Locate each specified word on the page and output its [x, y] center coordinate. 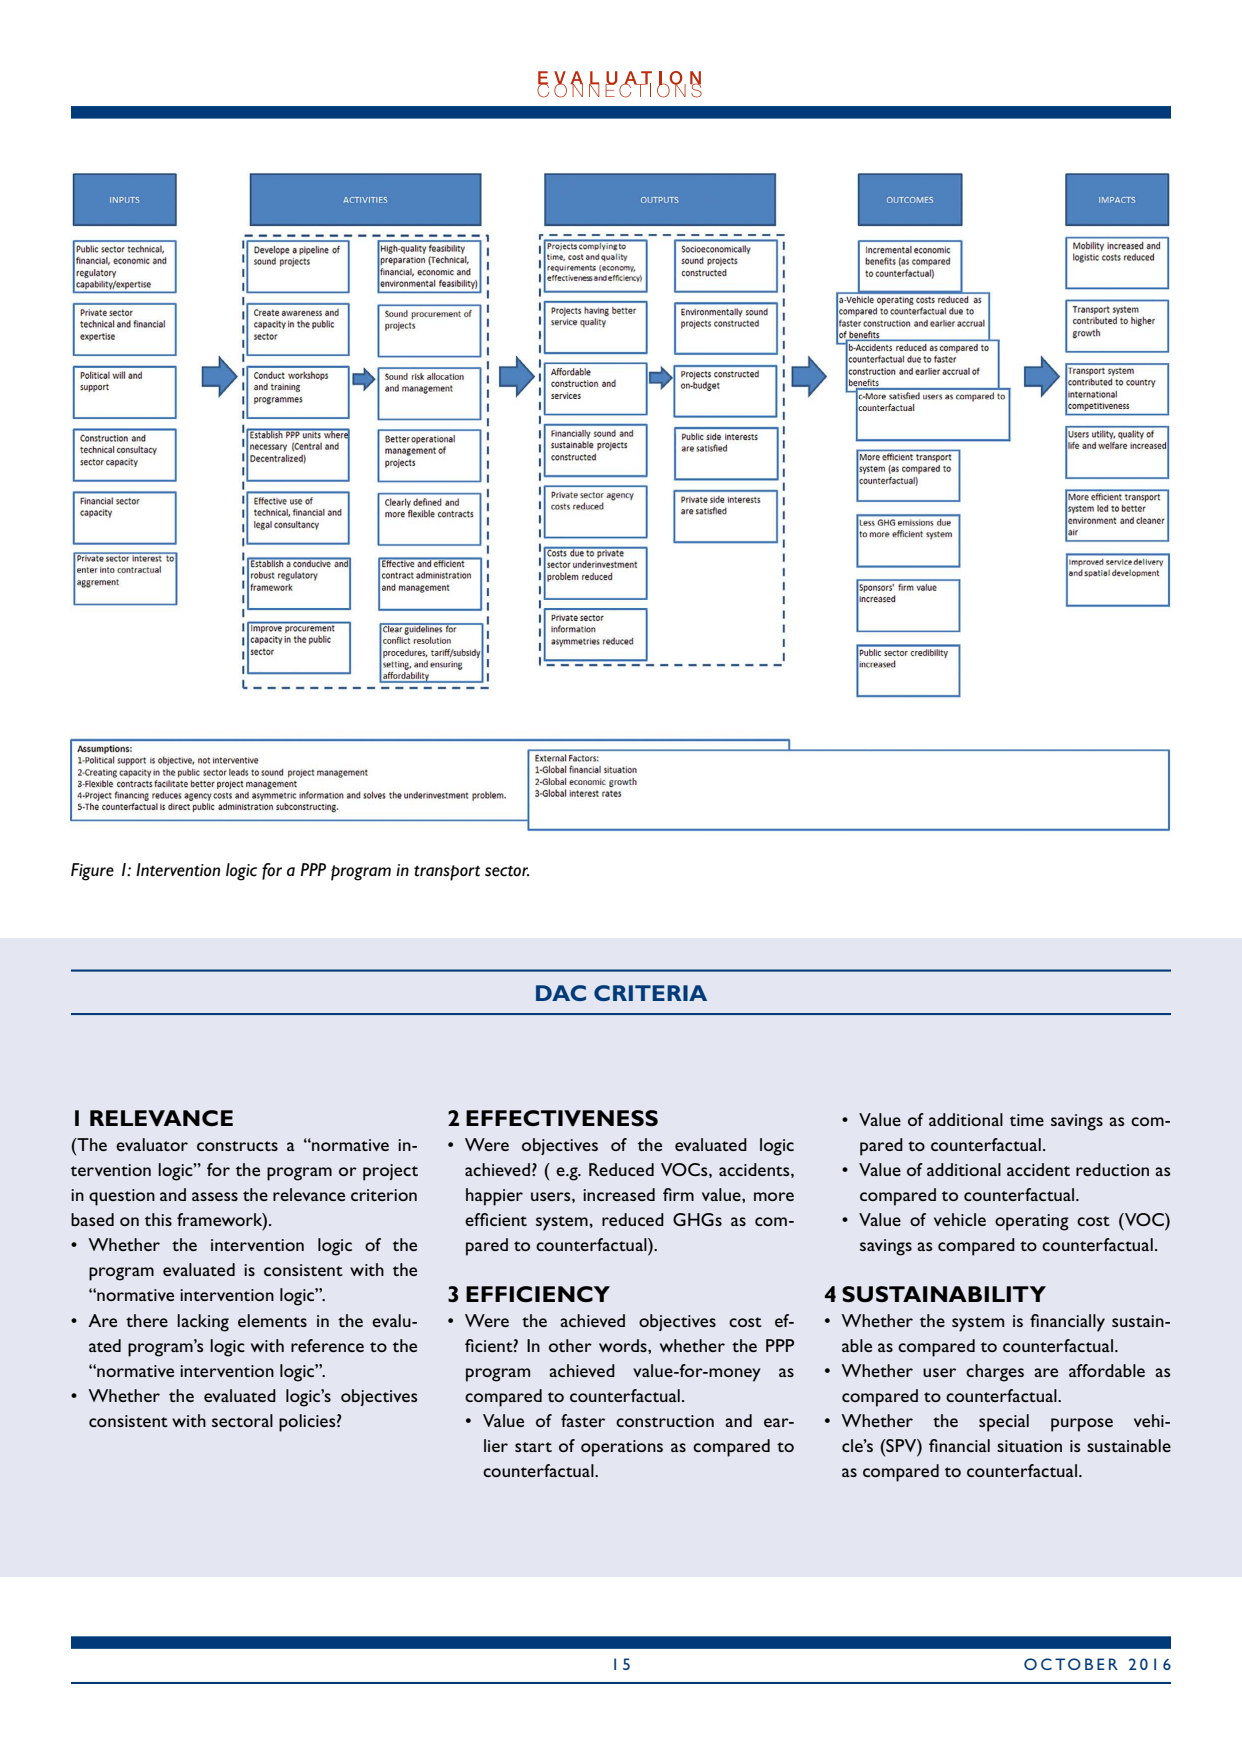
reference [327, 1345]
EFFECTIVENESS [562, 1118]
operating [1032, 1222]
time [1027, 1120]
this [158, 1219]
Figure [92, 872]
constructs [237, 1146]
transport [447, 873]
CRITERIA [650, 993]
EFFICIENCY [538, 1294]
